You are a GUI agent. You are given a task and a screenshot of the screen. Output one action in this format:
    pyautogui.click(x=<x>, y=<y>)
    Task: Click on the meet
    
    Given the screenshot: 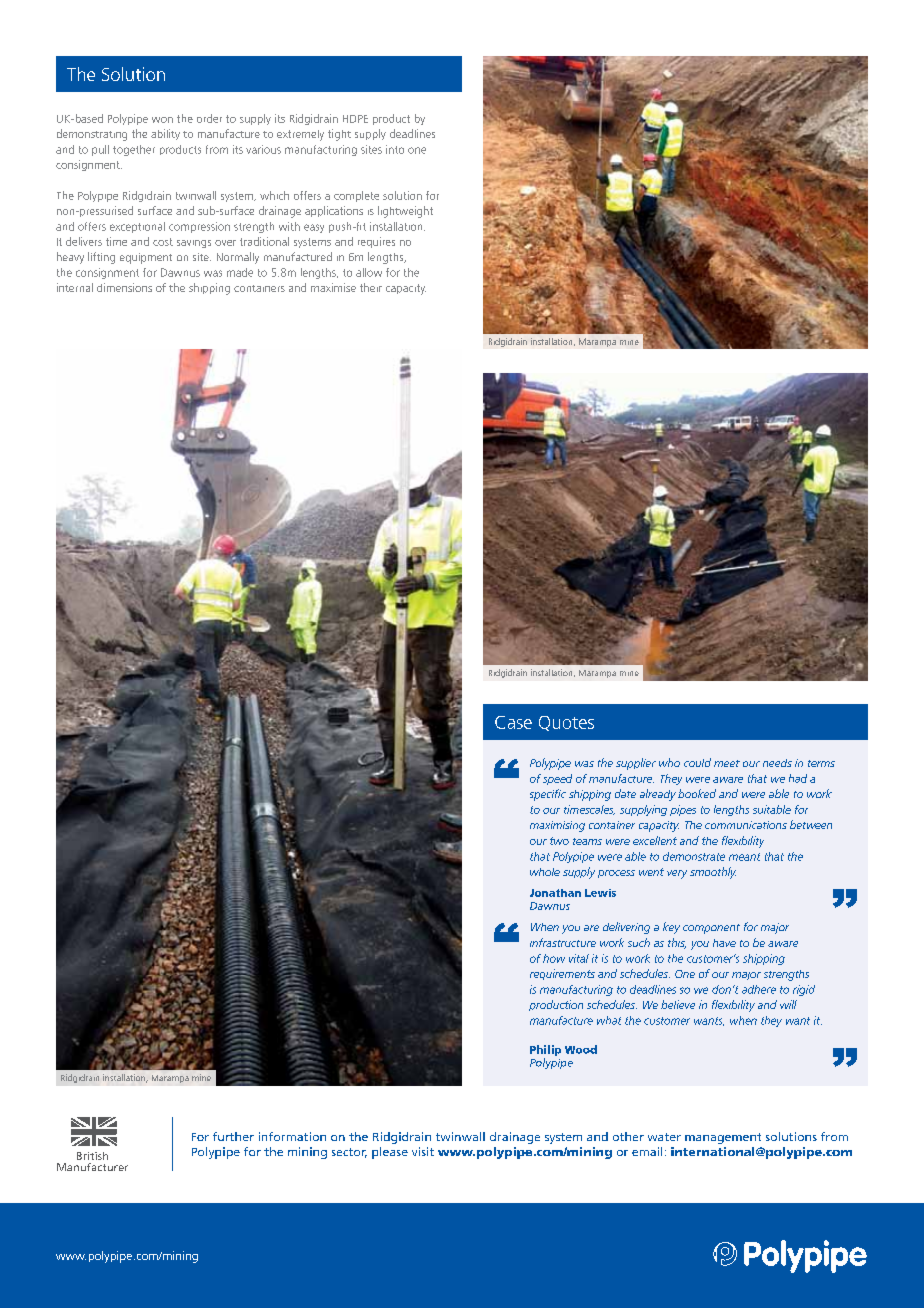 What is the action you would take?
    pyautogui.click(x=727, y=763)
